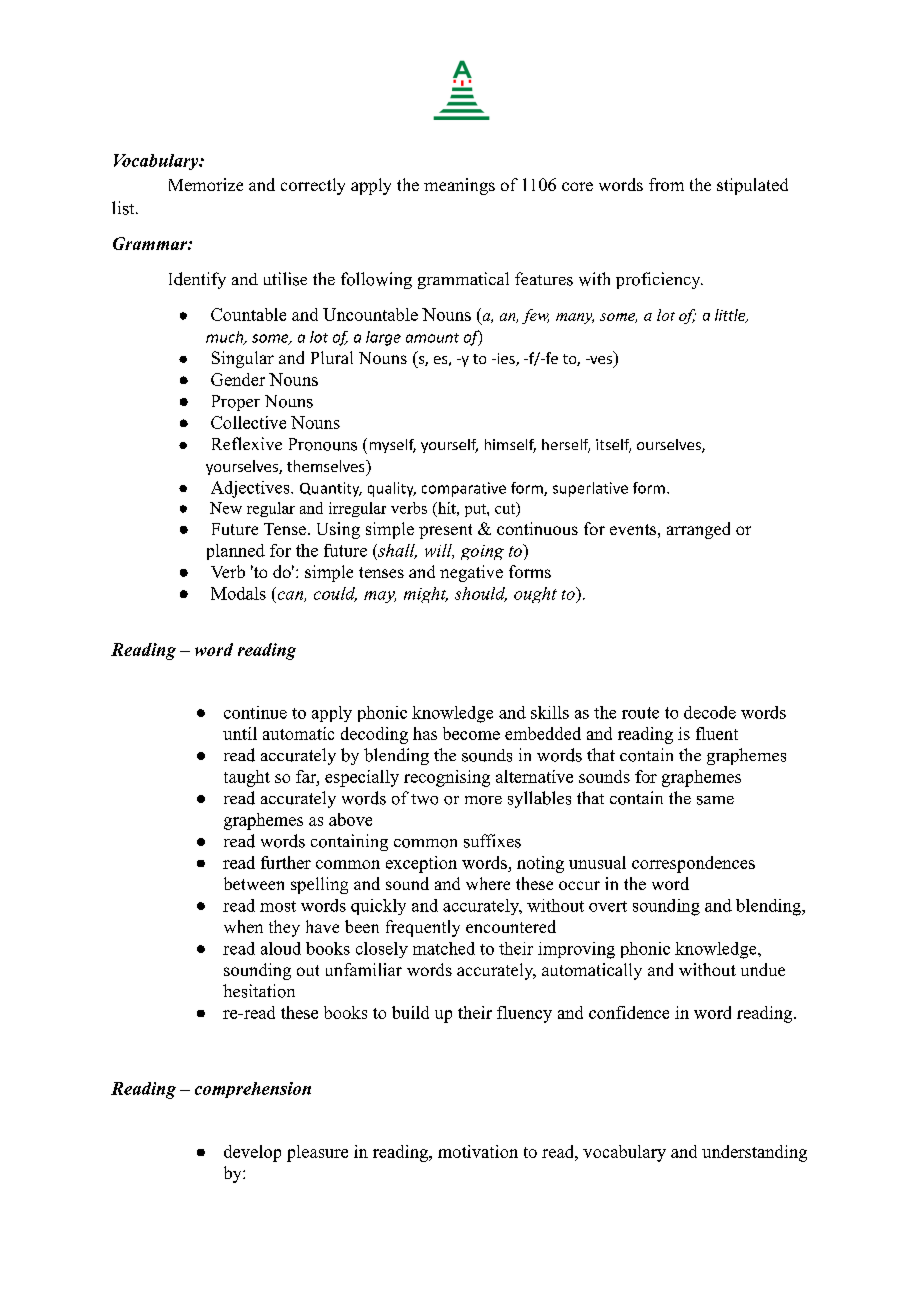 This page has width=924, height=1307. I want to click on meanings, so click(459, 186).
